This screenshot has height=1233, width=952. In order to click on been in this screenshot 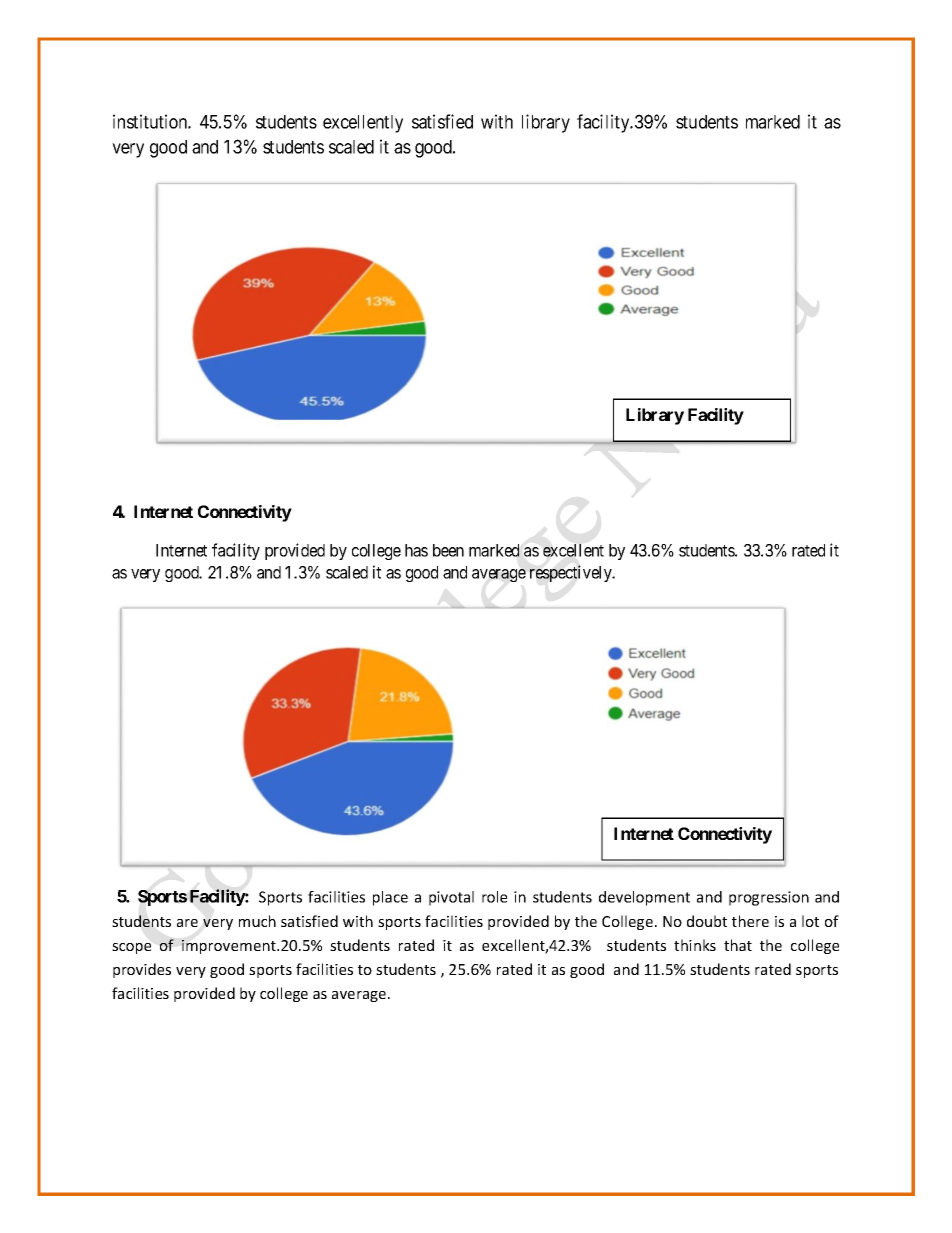, I will do `click(448, 550)`.
